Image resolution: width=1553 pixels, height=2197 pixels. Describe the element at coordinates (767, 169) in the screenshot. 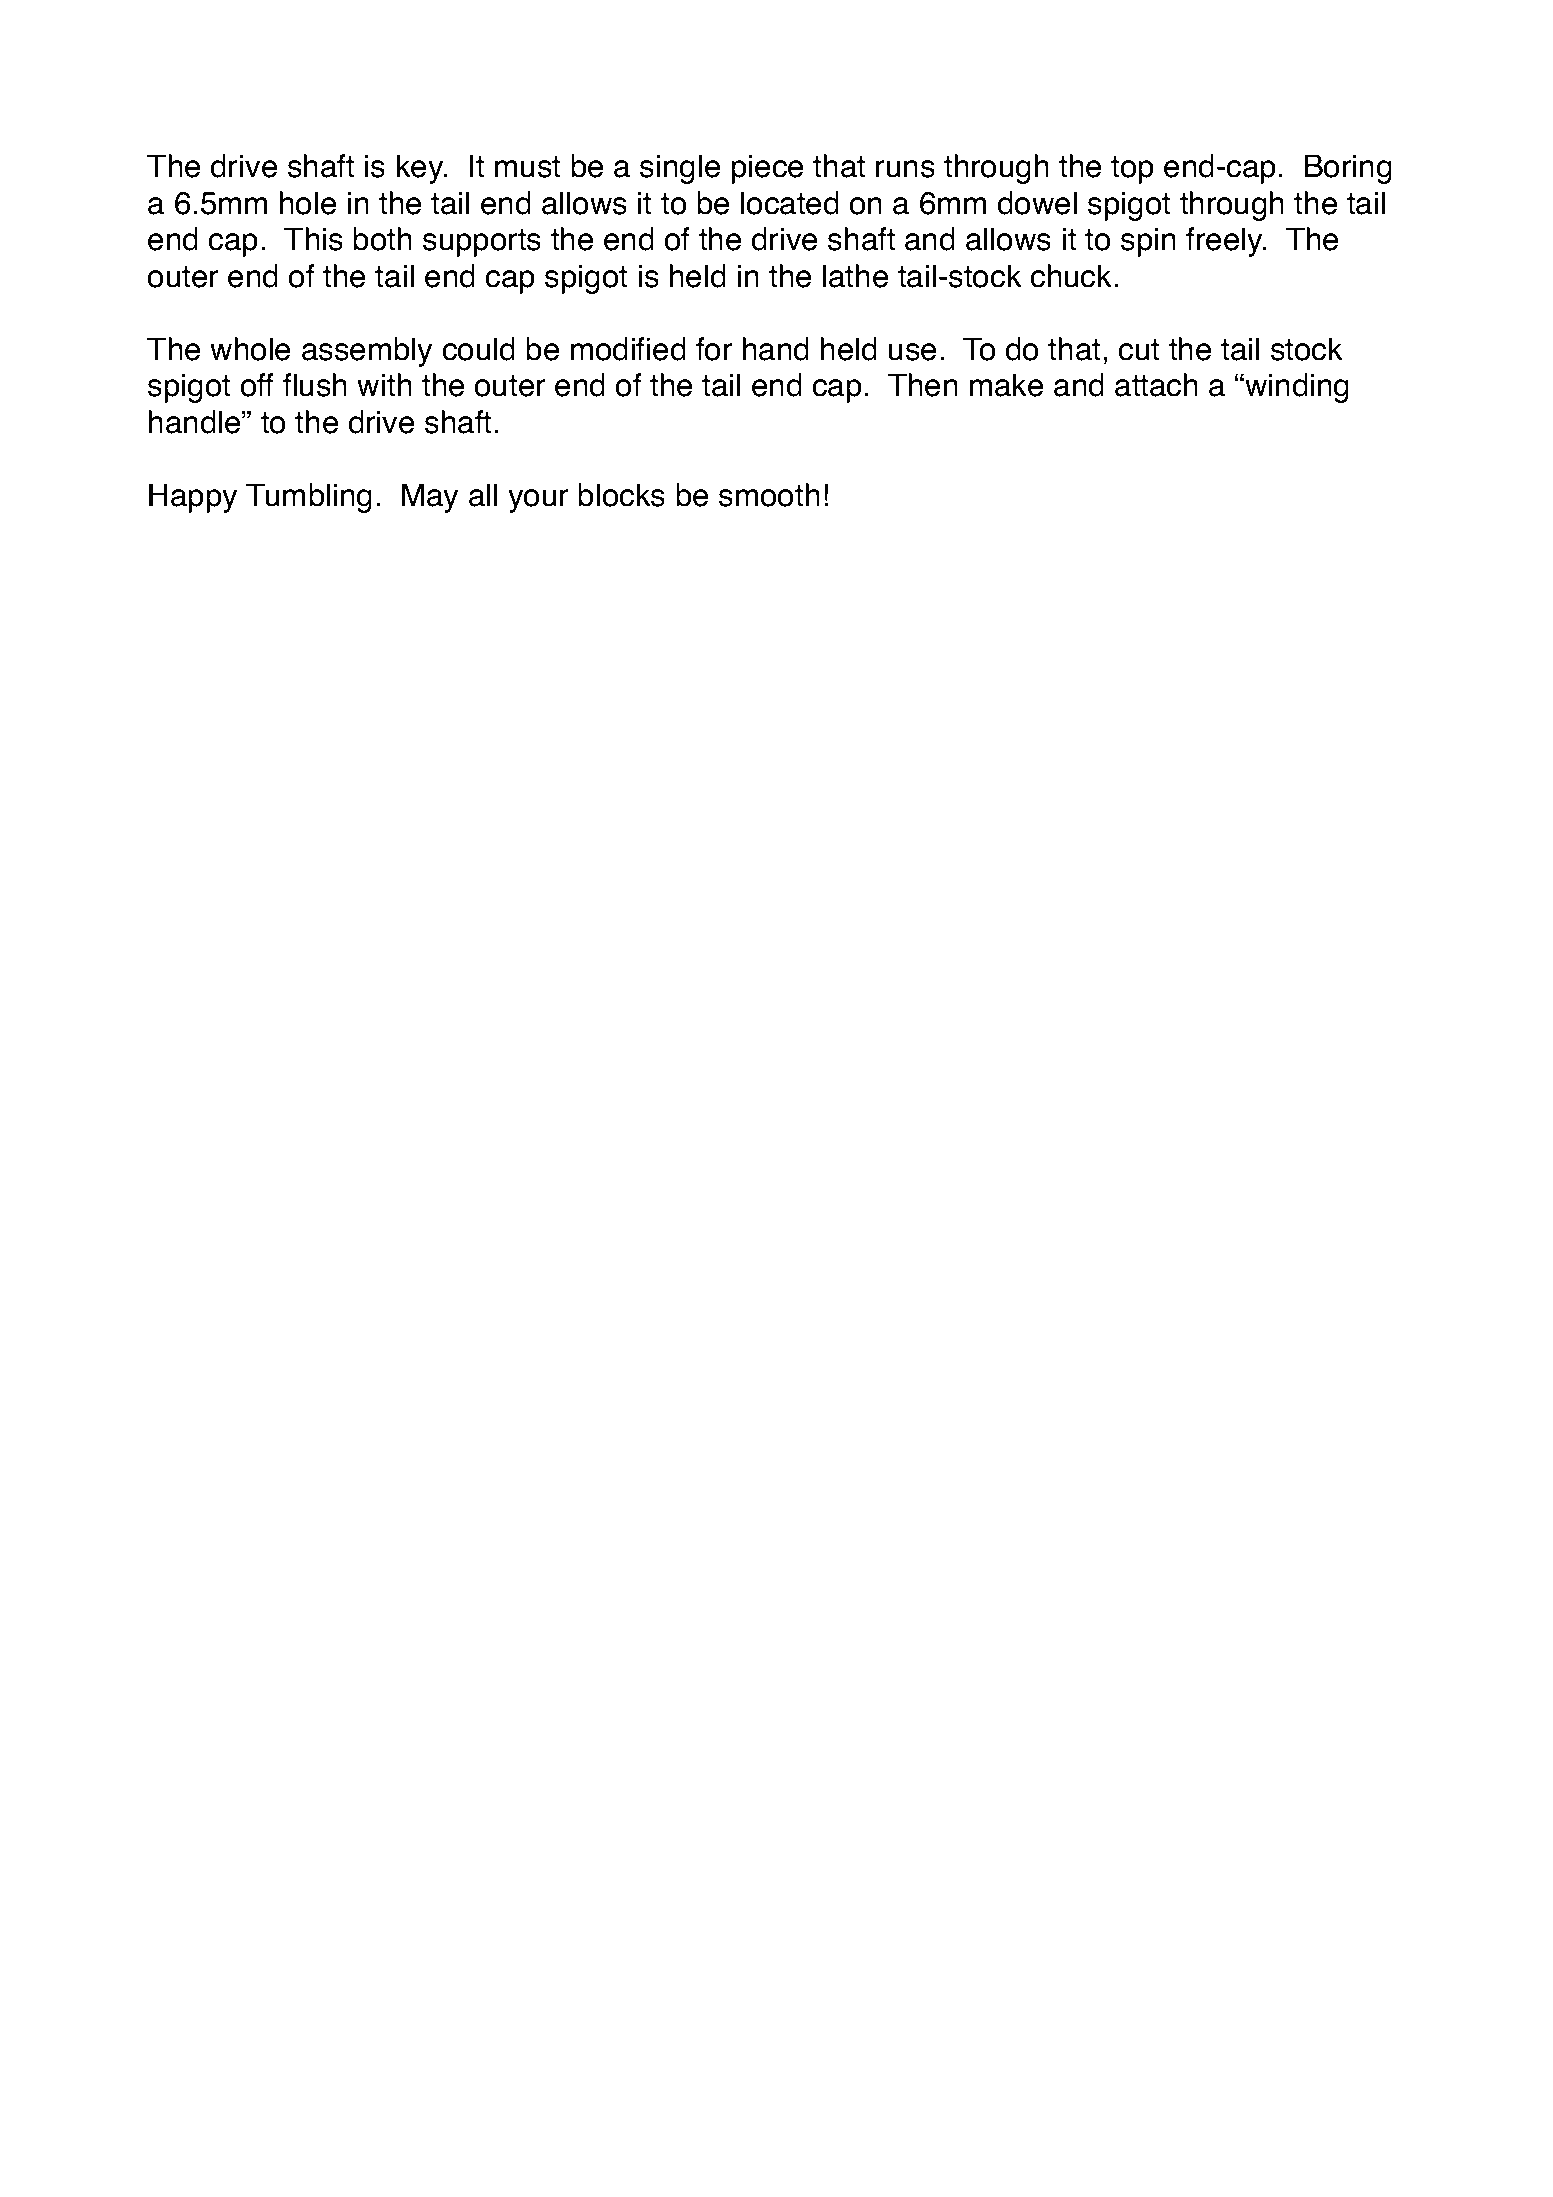

I see `piece` at that location.
